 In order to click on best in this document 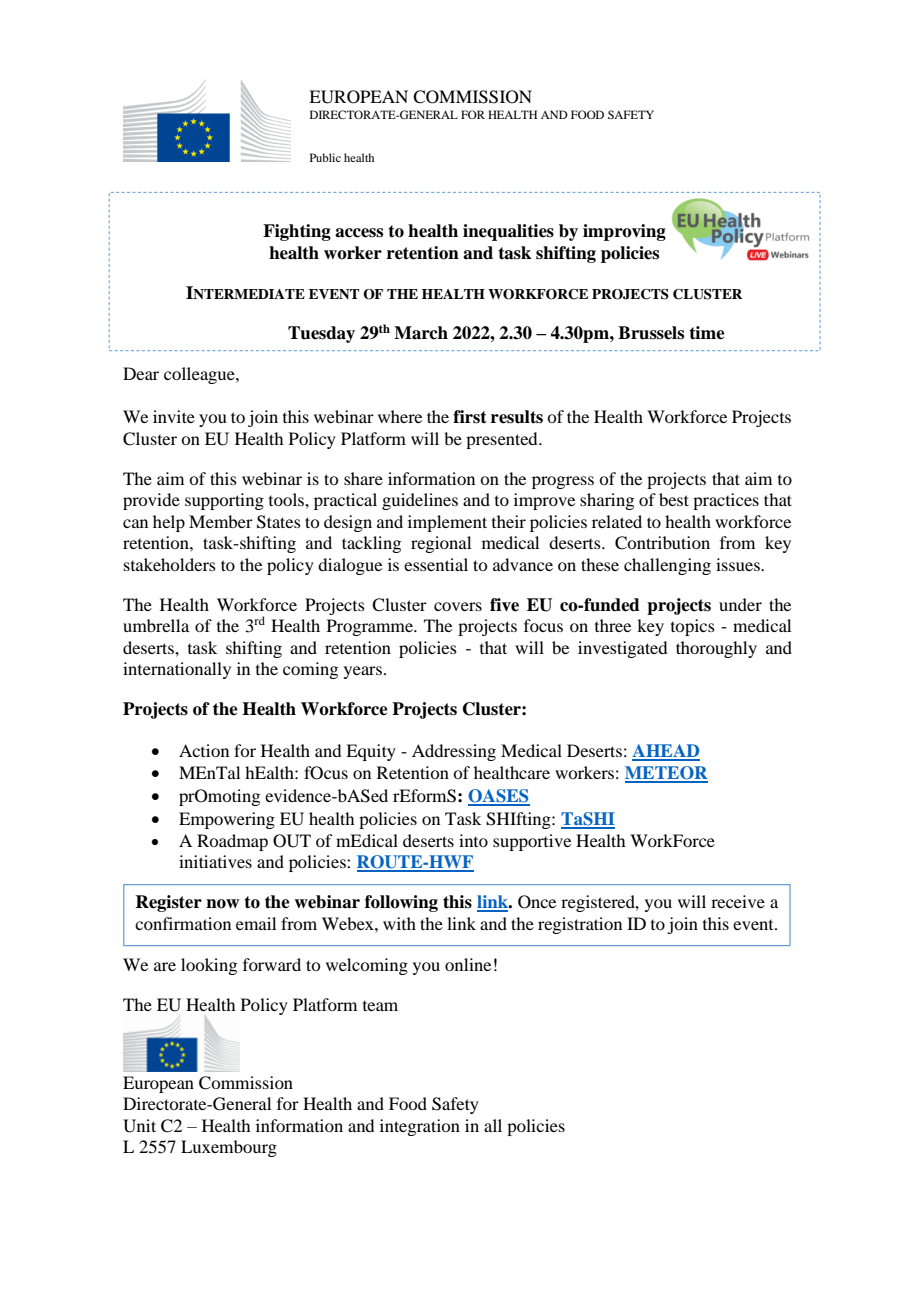, I will do `click(674, 499)`.
